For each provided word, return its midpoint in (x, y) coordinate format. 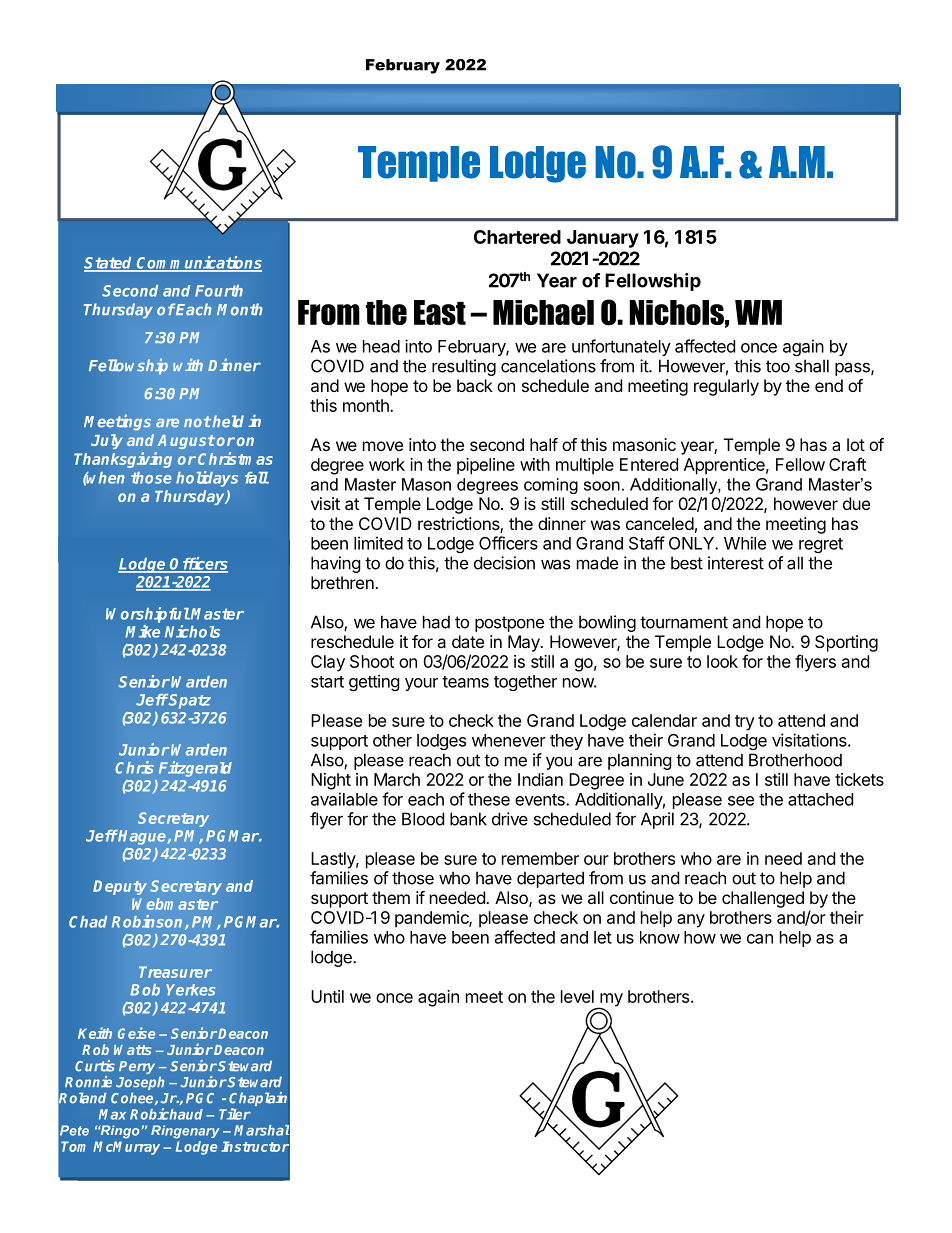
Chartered (517, 237)
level (577, 996)
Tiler (235, 1114)
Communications (198, 263)
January (603, 239)
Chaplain (258, 1100)
